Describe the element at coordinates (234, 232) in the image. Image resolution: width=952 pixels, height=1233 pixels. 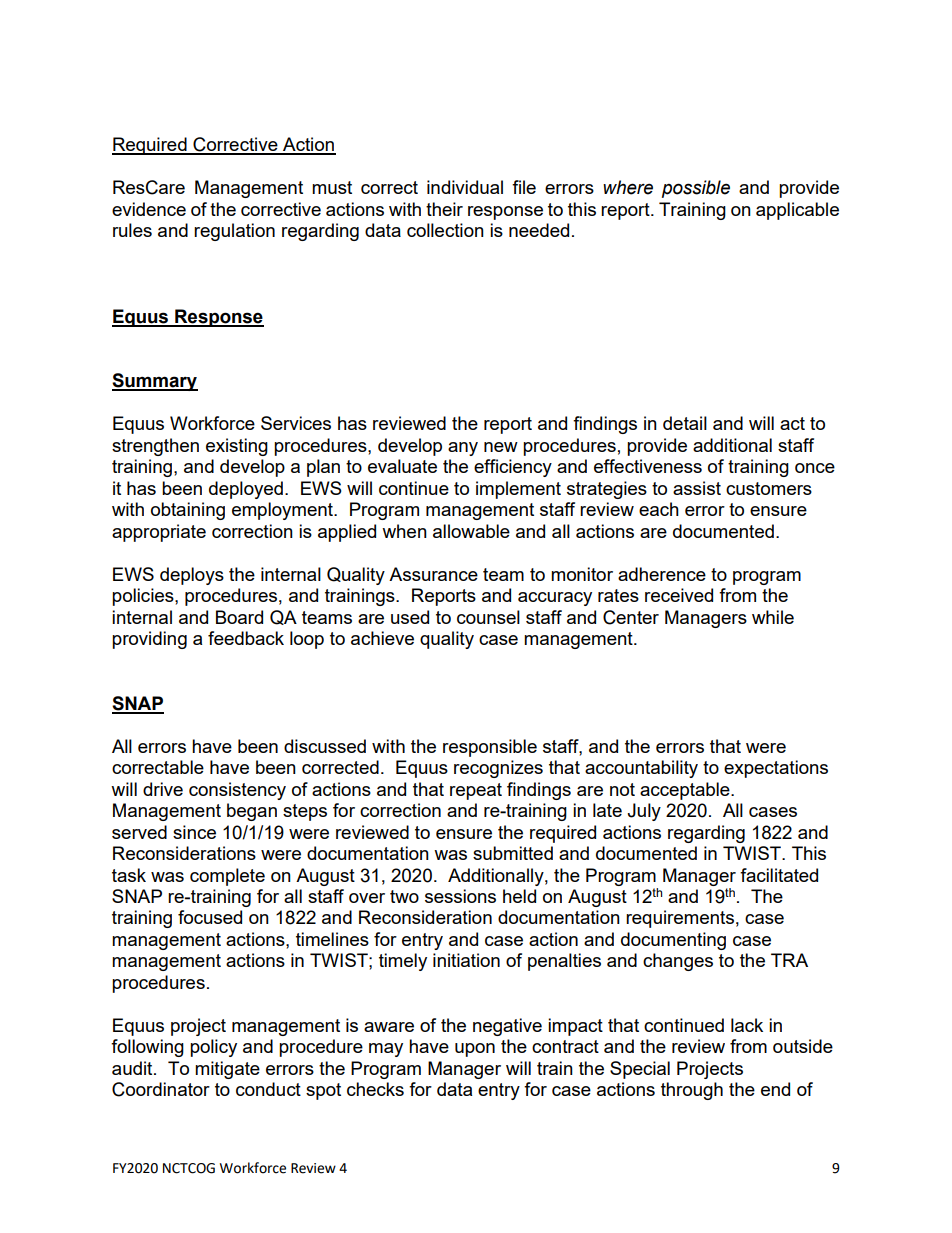
I see `regulation` at that location.
